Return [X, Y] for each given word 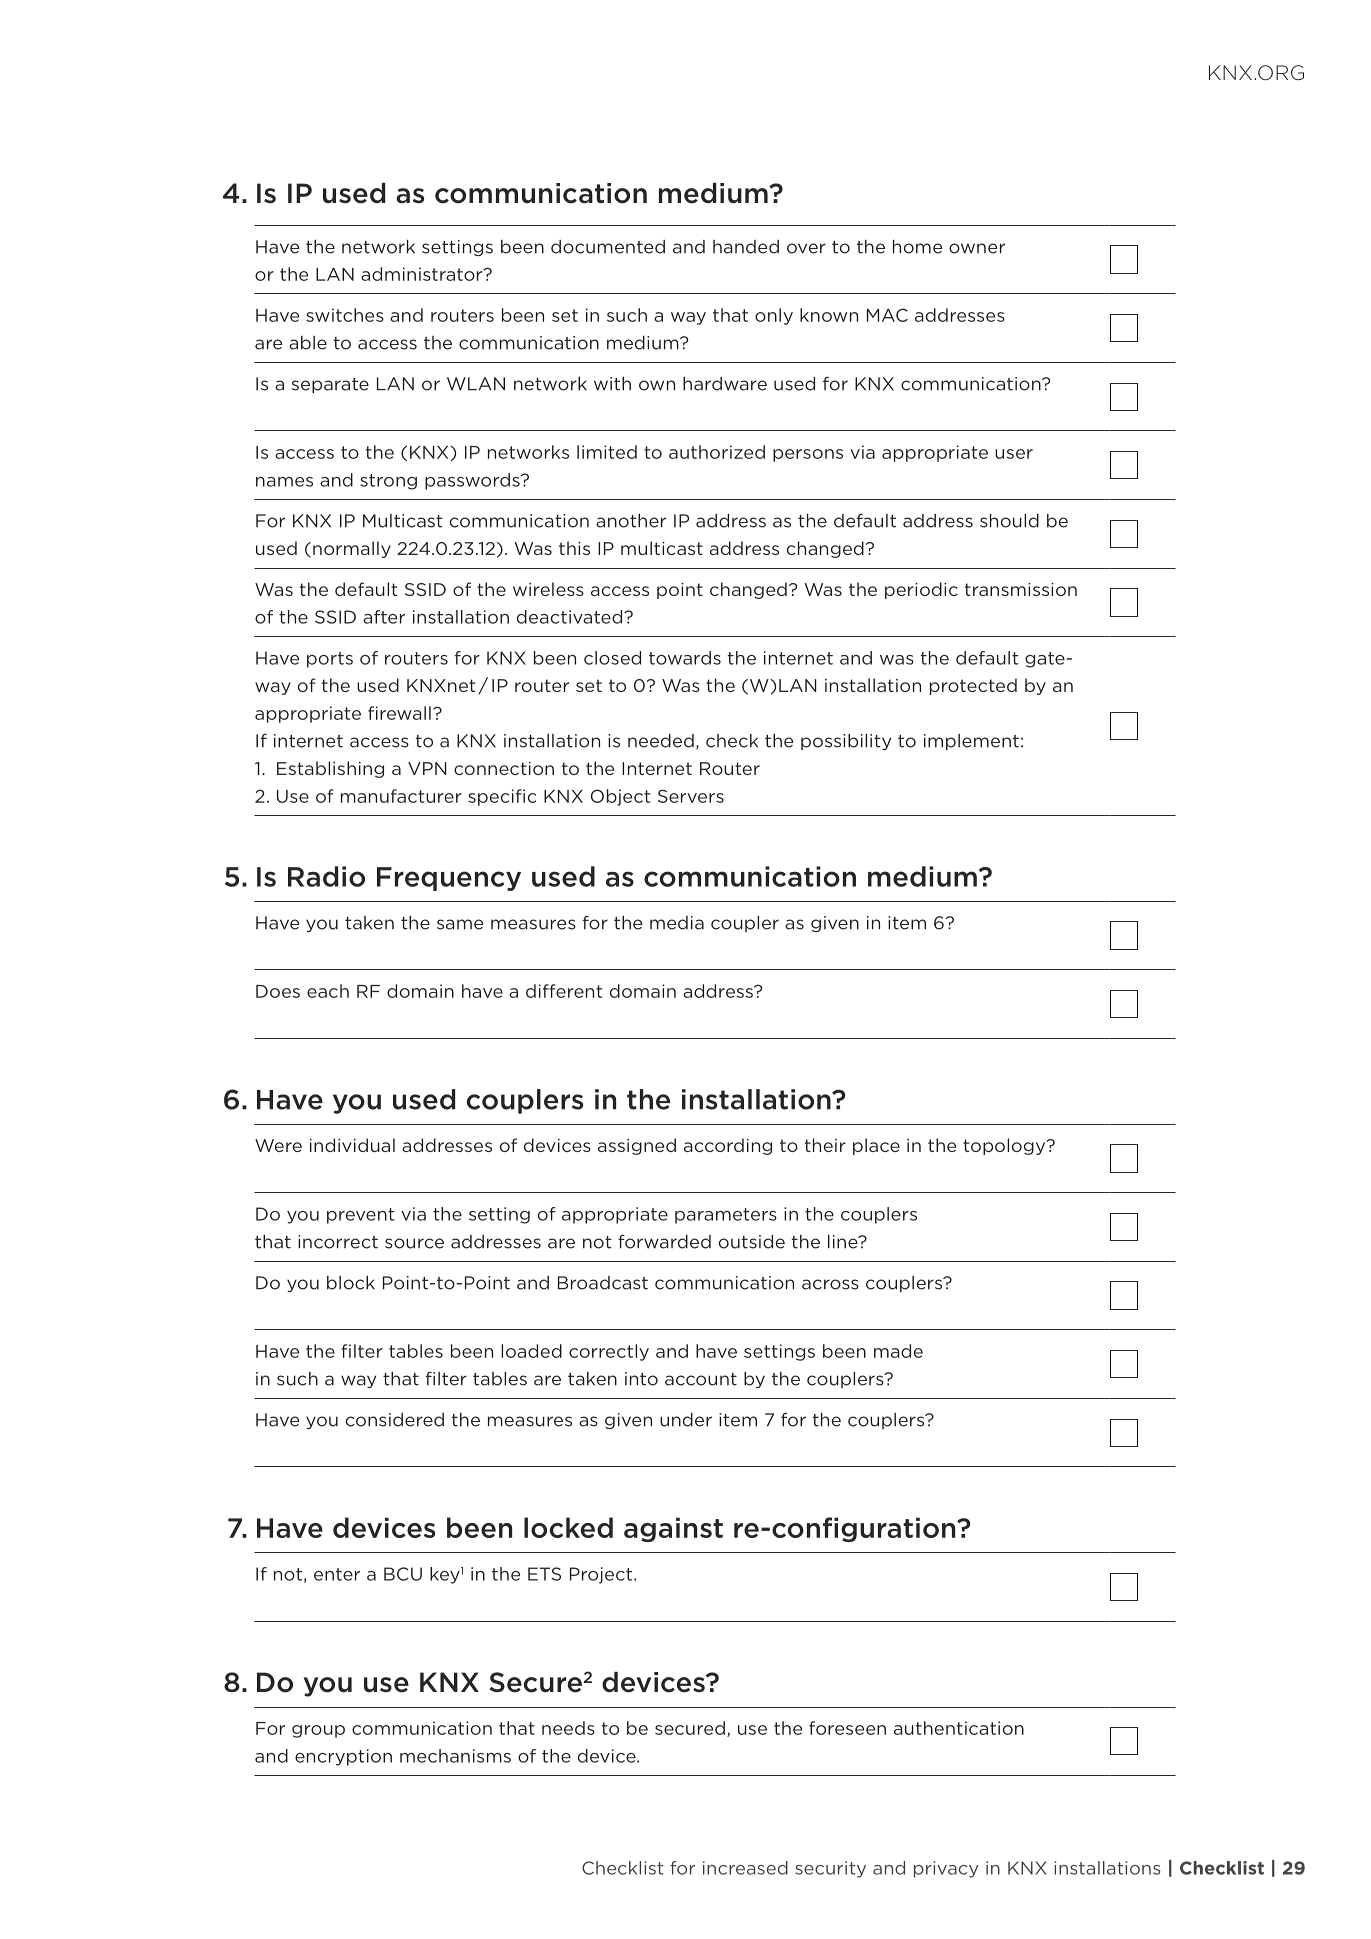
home [917, 247]
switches [345, 315]
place [876, 1146]
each [328, 991]
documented [608, 247]
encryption [343, 1757]
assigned [637, 1146]
